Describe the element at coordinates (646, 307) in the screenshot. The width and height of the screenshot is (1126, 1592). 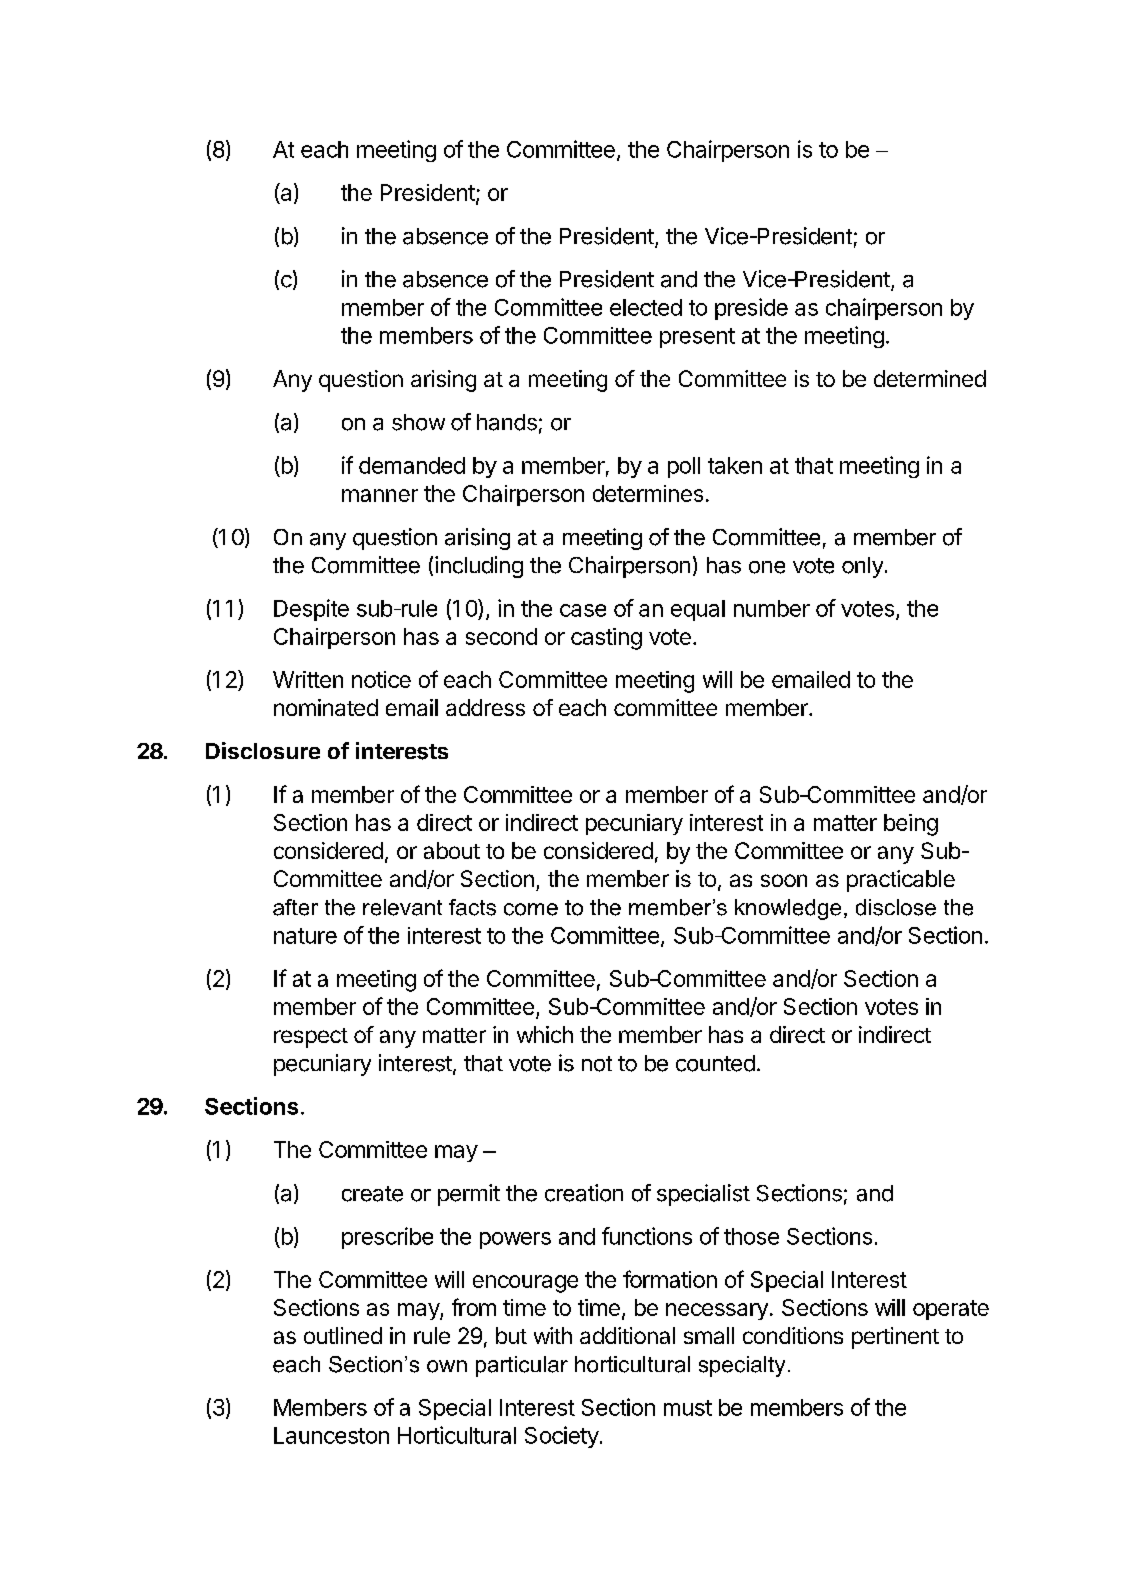
I see `elected` at that location.
